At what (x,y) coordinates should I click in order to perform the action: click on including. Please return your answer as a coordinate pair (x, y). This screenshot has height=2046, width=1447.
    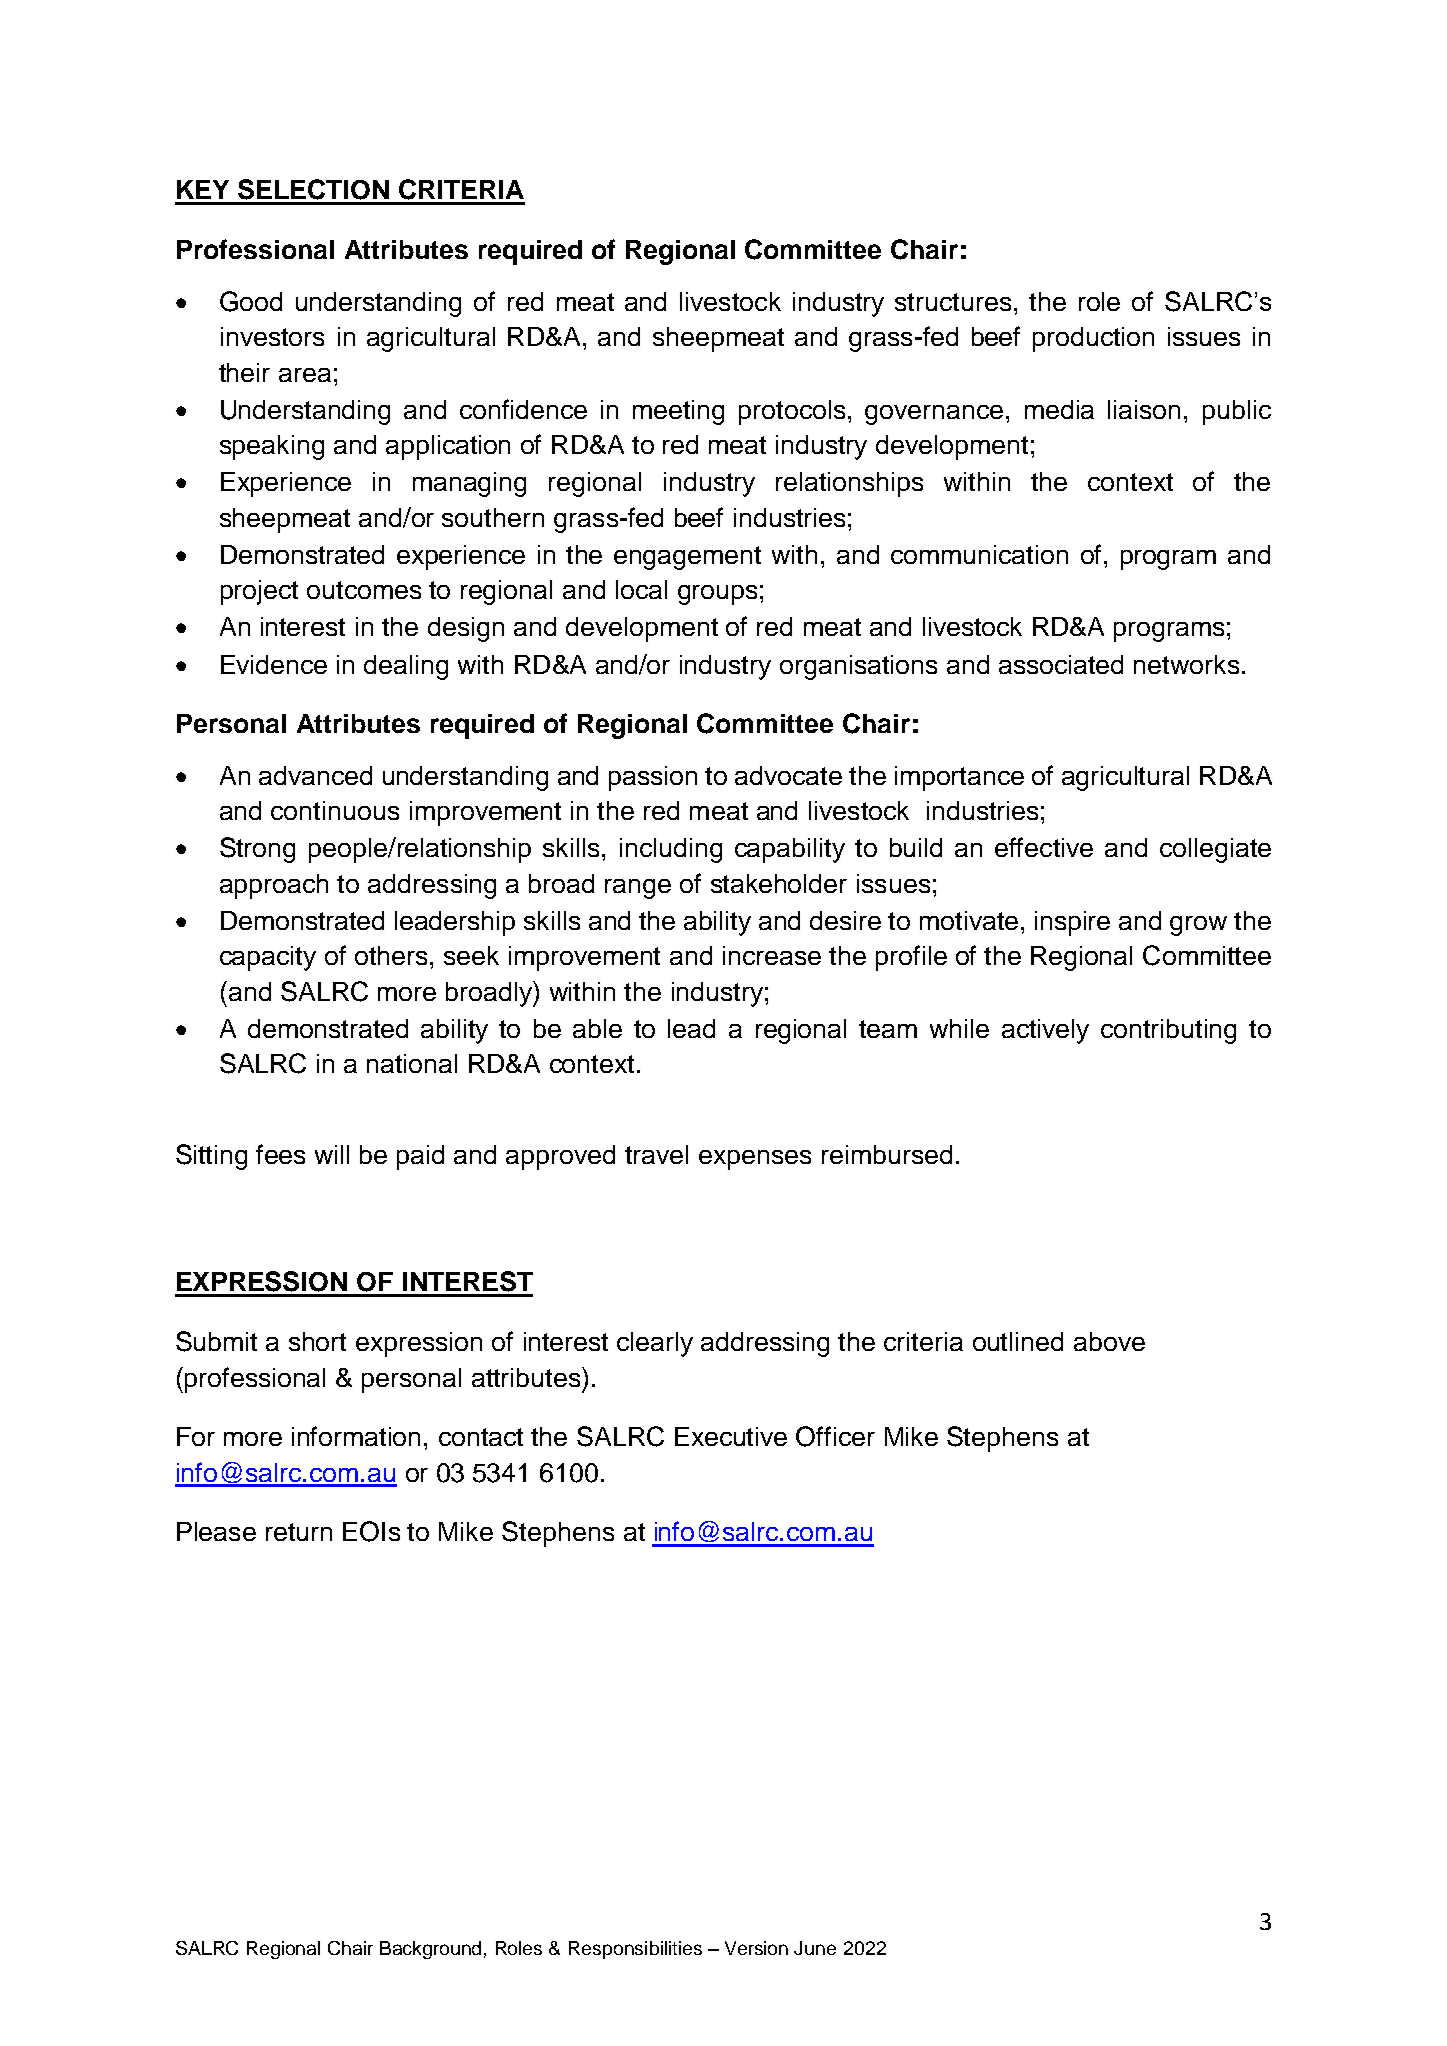
    Looking at the image, I should click on (671, 850).
